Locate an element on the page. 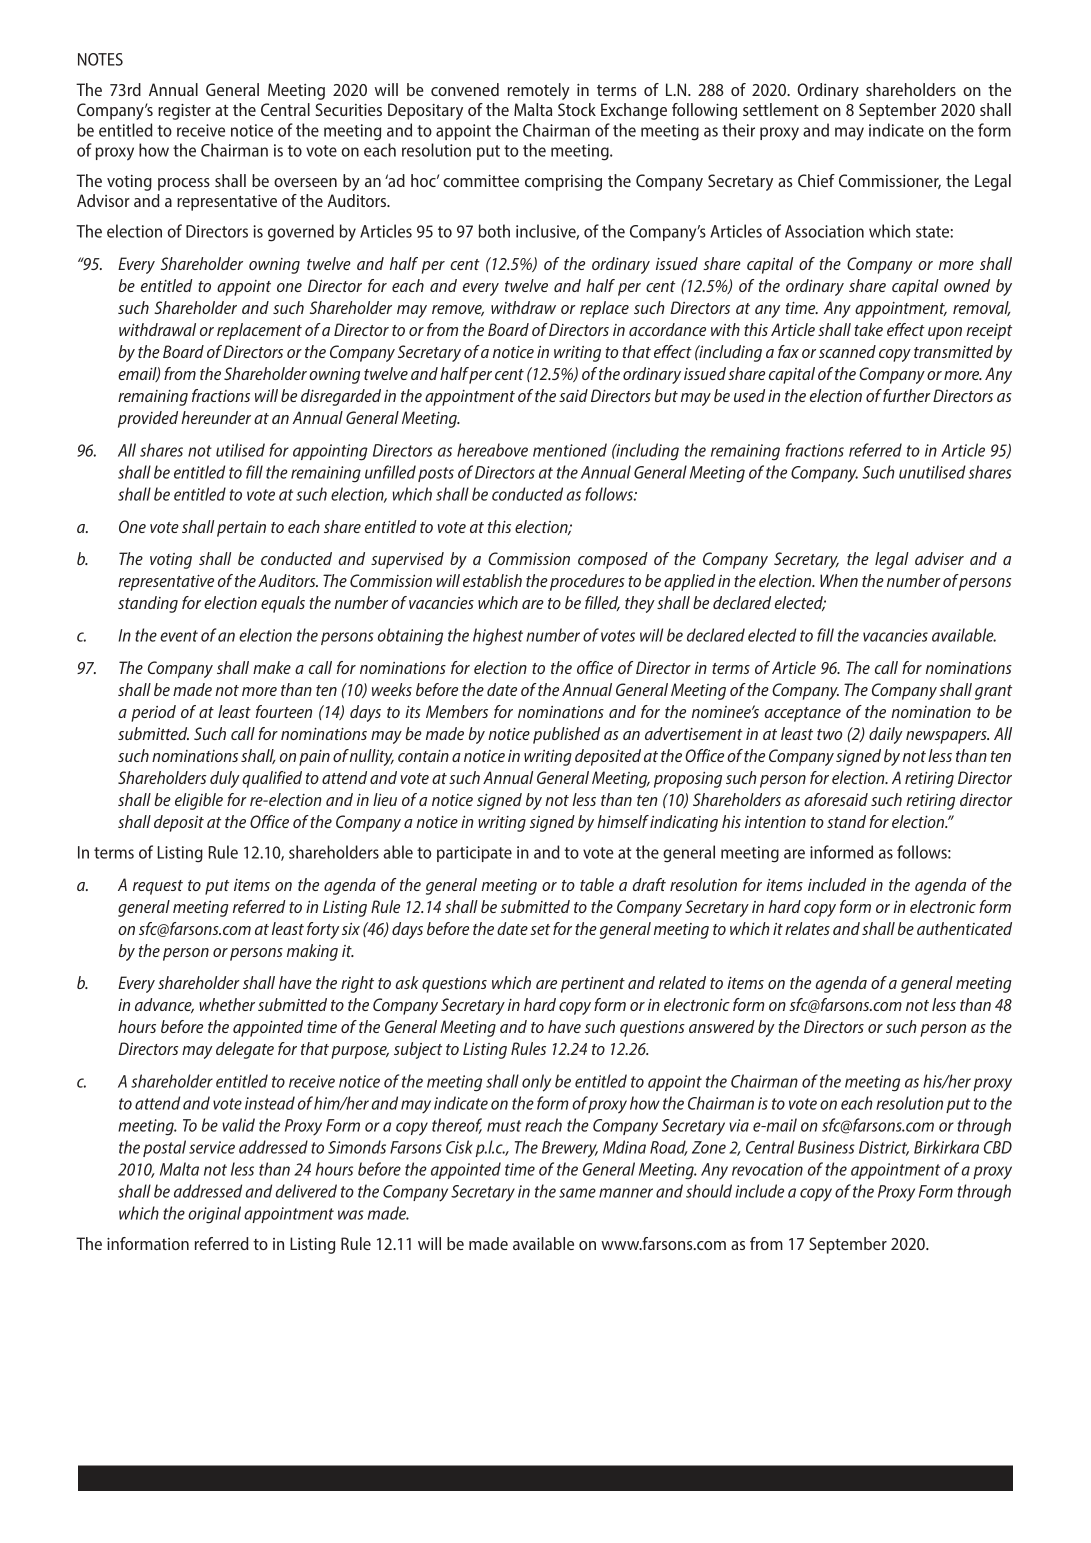 The width and height of the document is (1091, 1543). settlement is located at coordinates (781, 109).
